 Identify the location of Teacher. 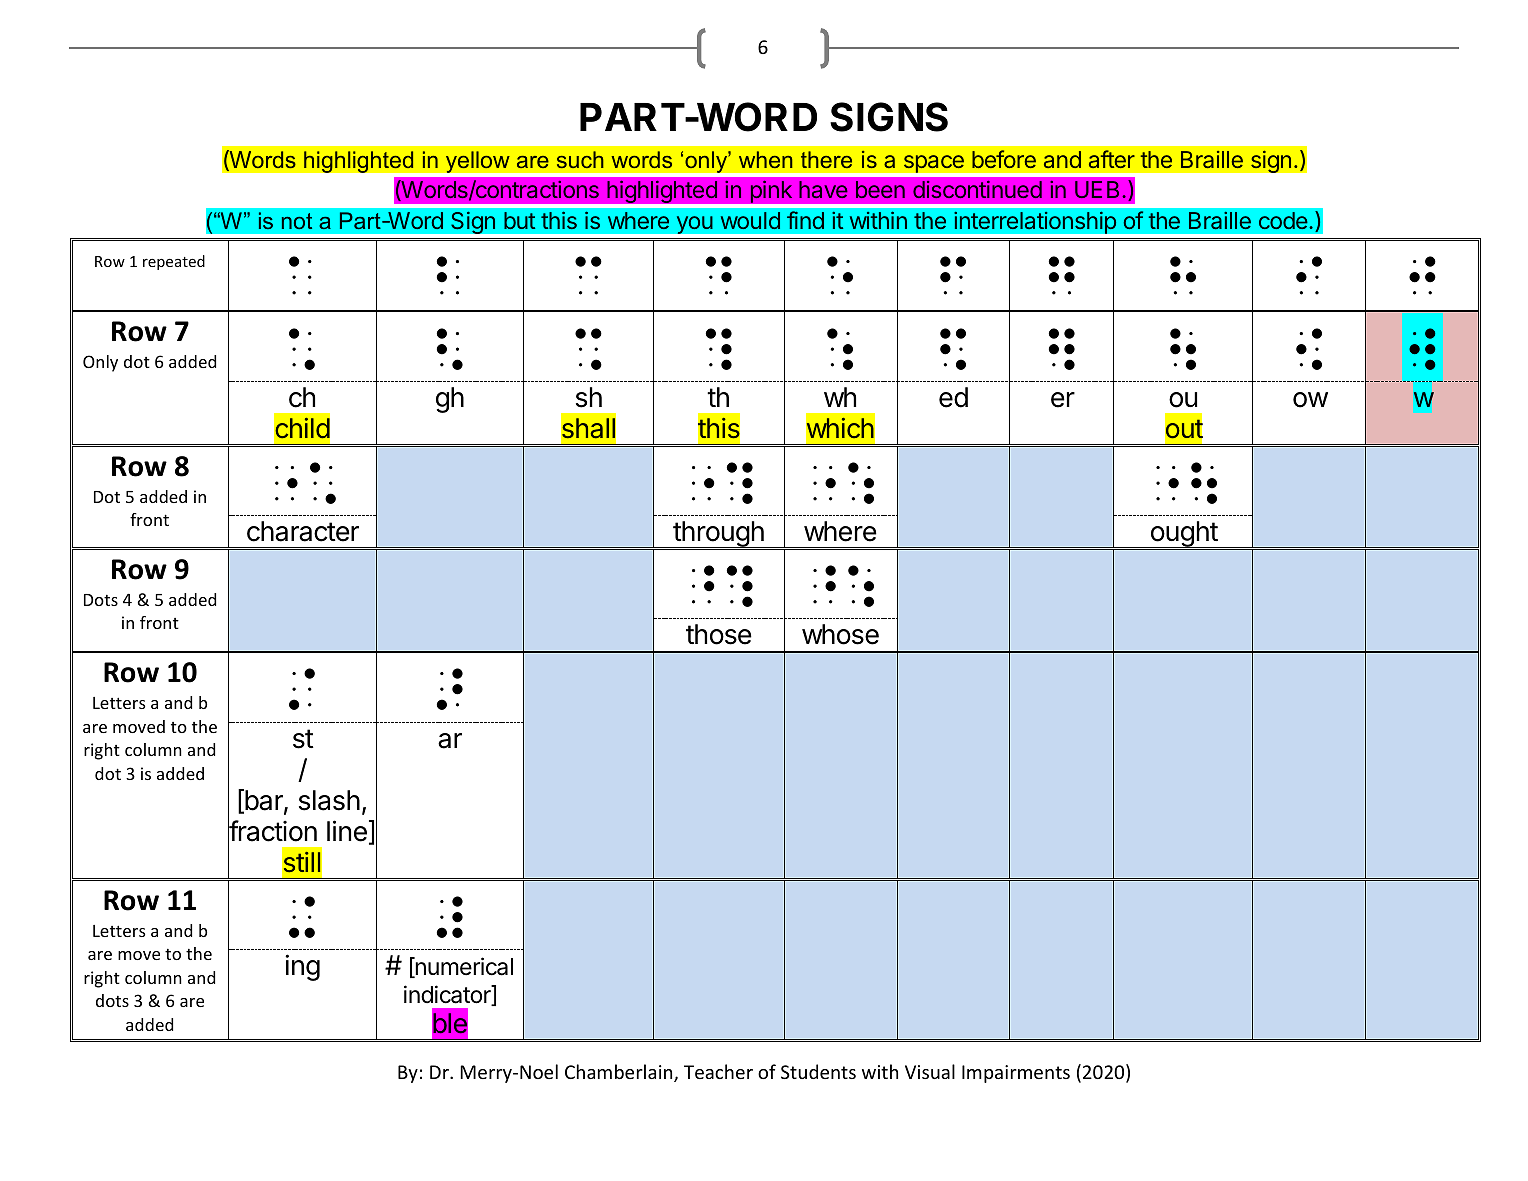
(718, 1071).
